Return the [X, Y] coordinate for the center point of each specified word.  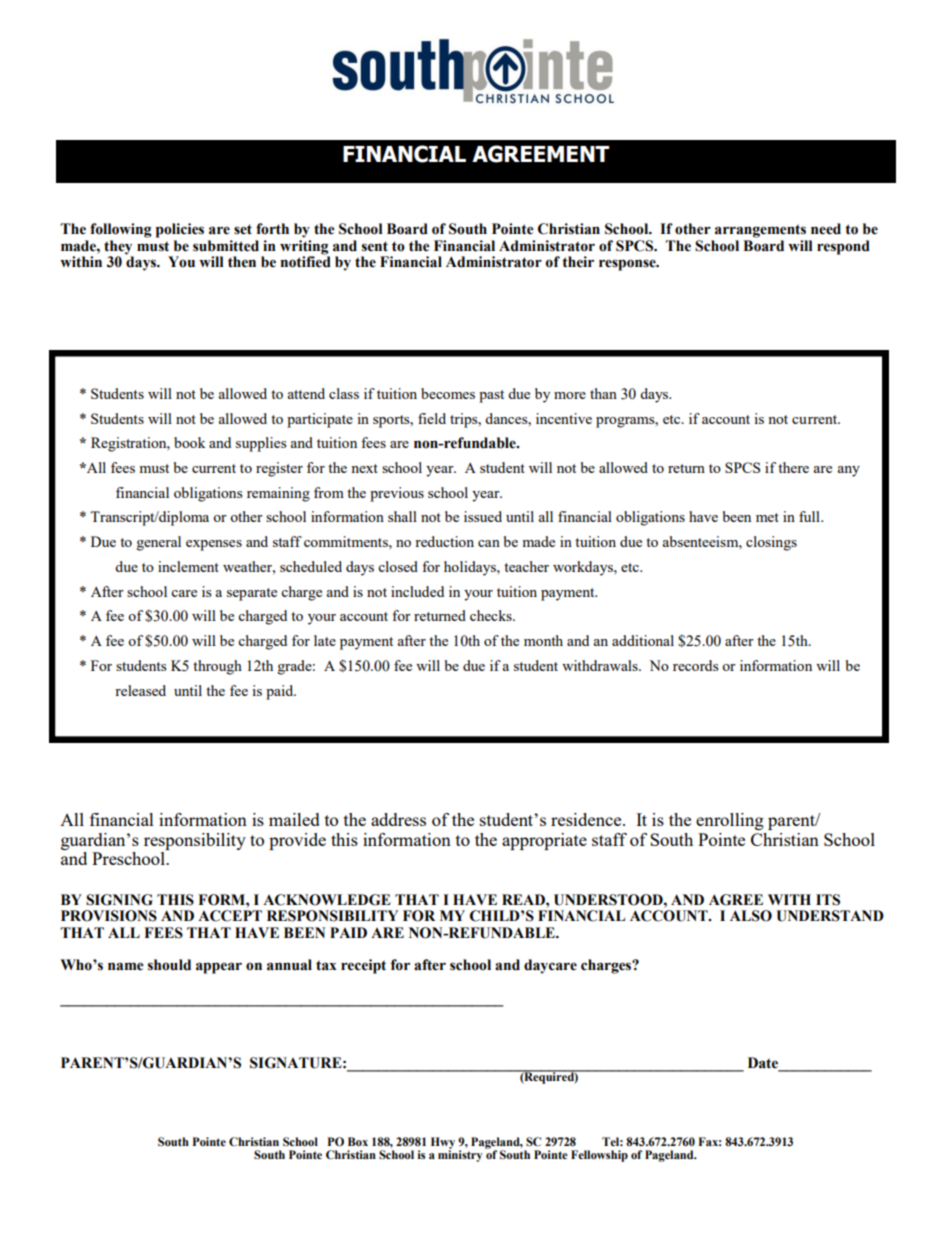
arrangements [760, 231]
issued [483, 516]
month [543, 640]
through [217, 667]
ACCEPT [230, 916]
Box [358, 1141]
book [190, 442]
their [578, 262]
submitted [226, 246]
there [793, 467]
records [695, 665]
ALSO [751, 916]
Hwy [443, 1144]
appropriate [544, 841]
